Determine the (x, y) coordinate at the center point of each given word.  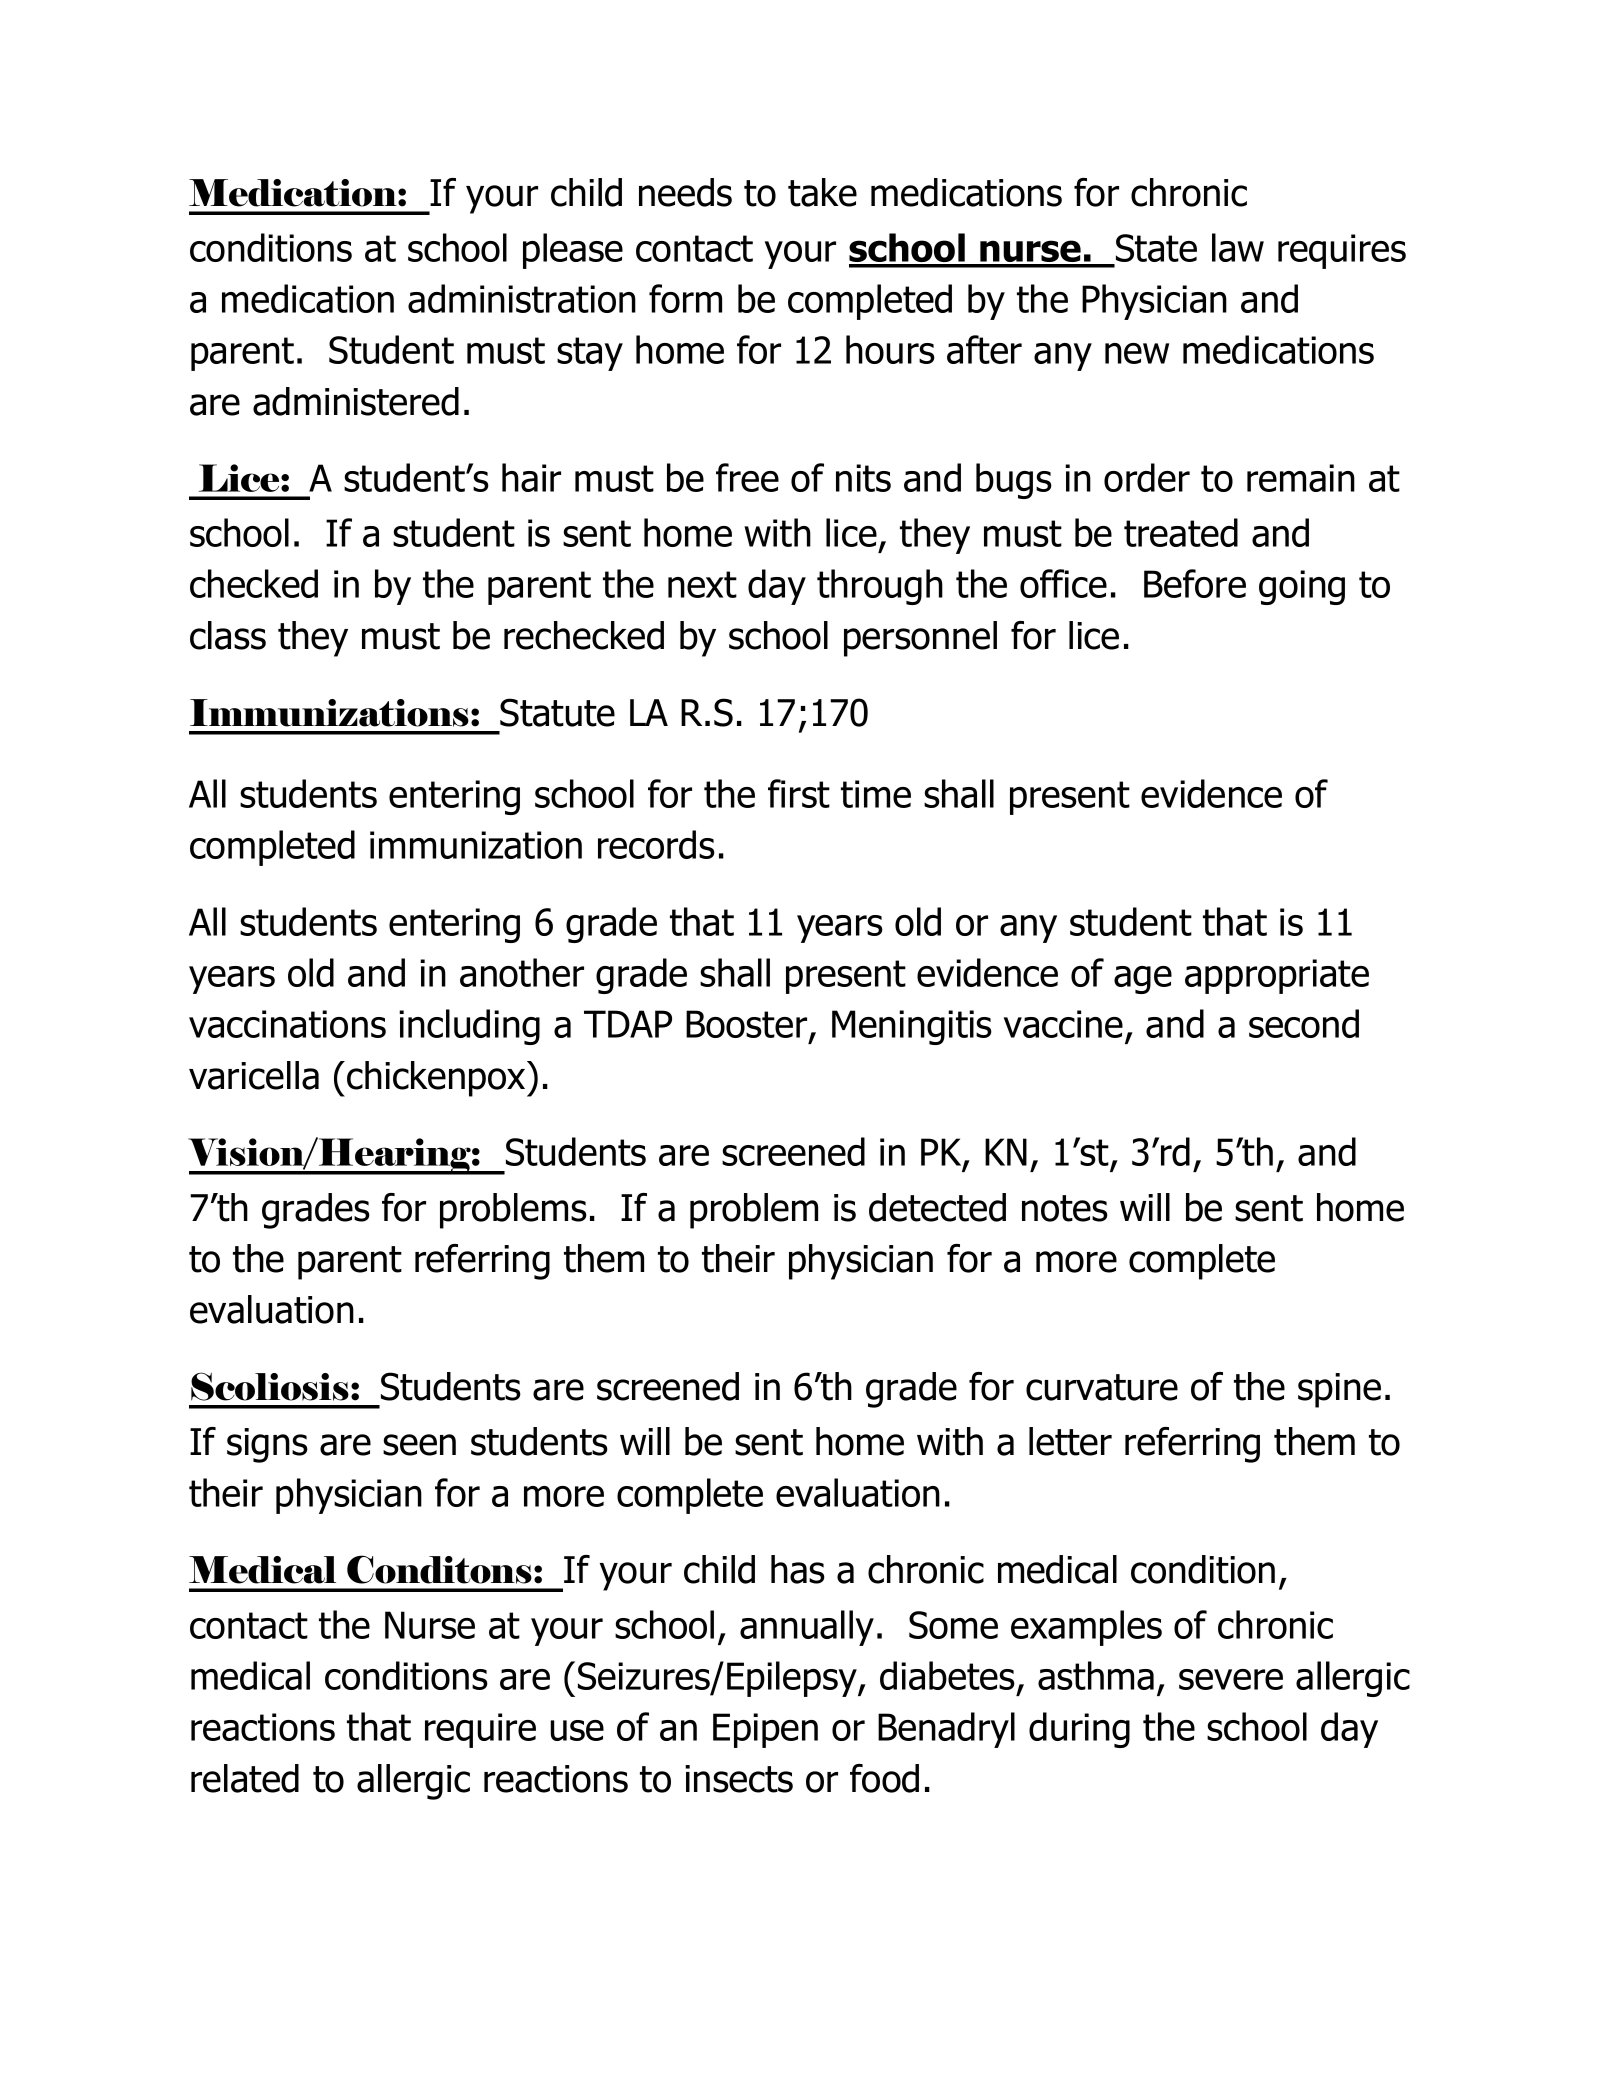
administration (522, 298)
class (228, 635)
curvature (1102, 1387)
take (822, 192)
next (702, 584)
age (1143, 980)
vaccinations (287, 1024)
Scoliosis (270, 1386)
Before (1195, 583)
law (1238, 247)
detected (937, 1207)
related (245, 1778)
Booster (748, 1025)
